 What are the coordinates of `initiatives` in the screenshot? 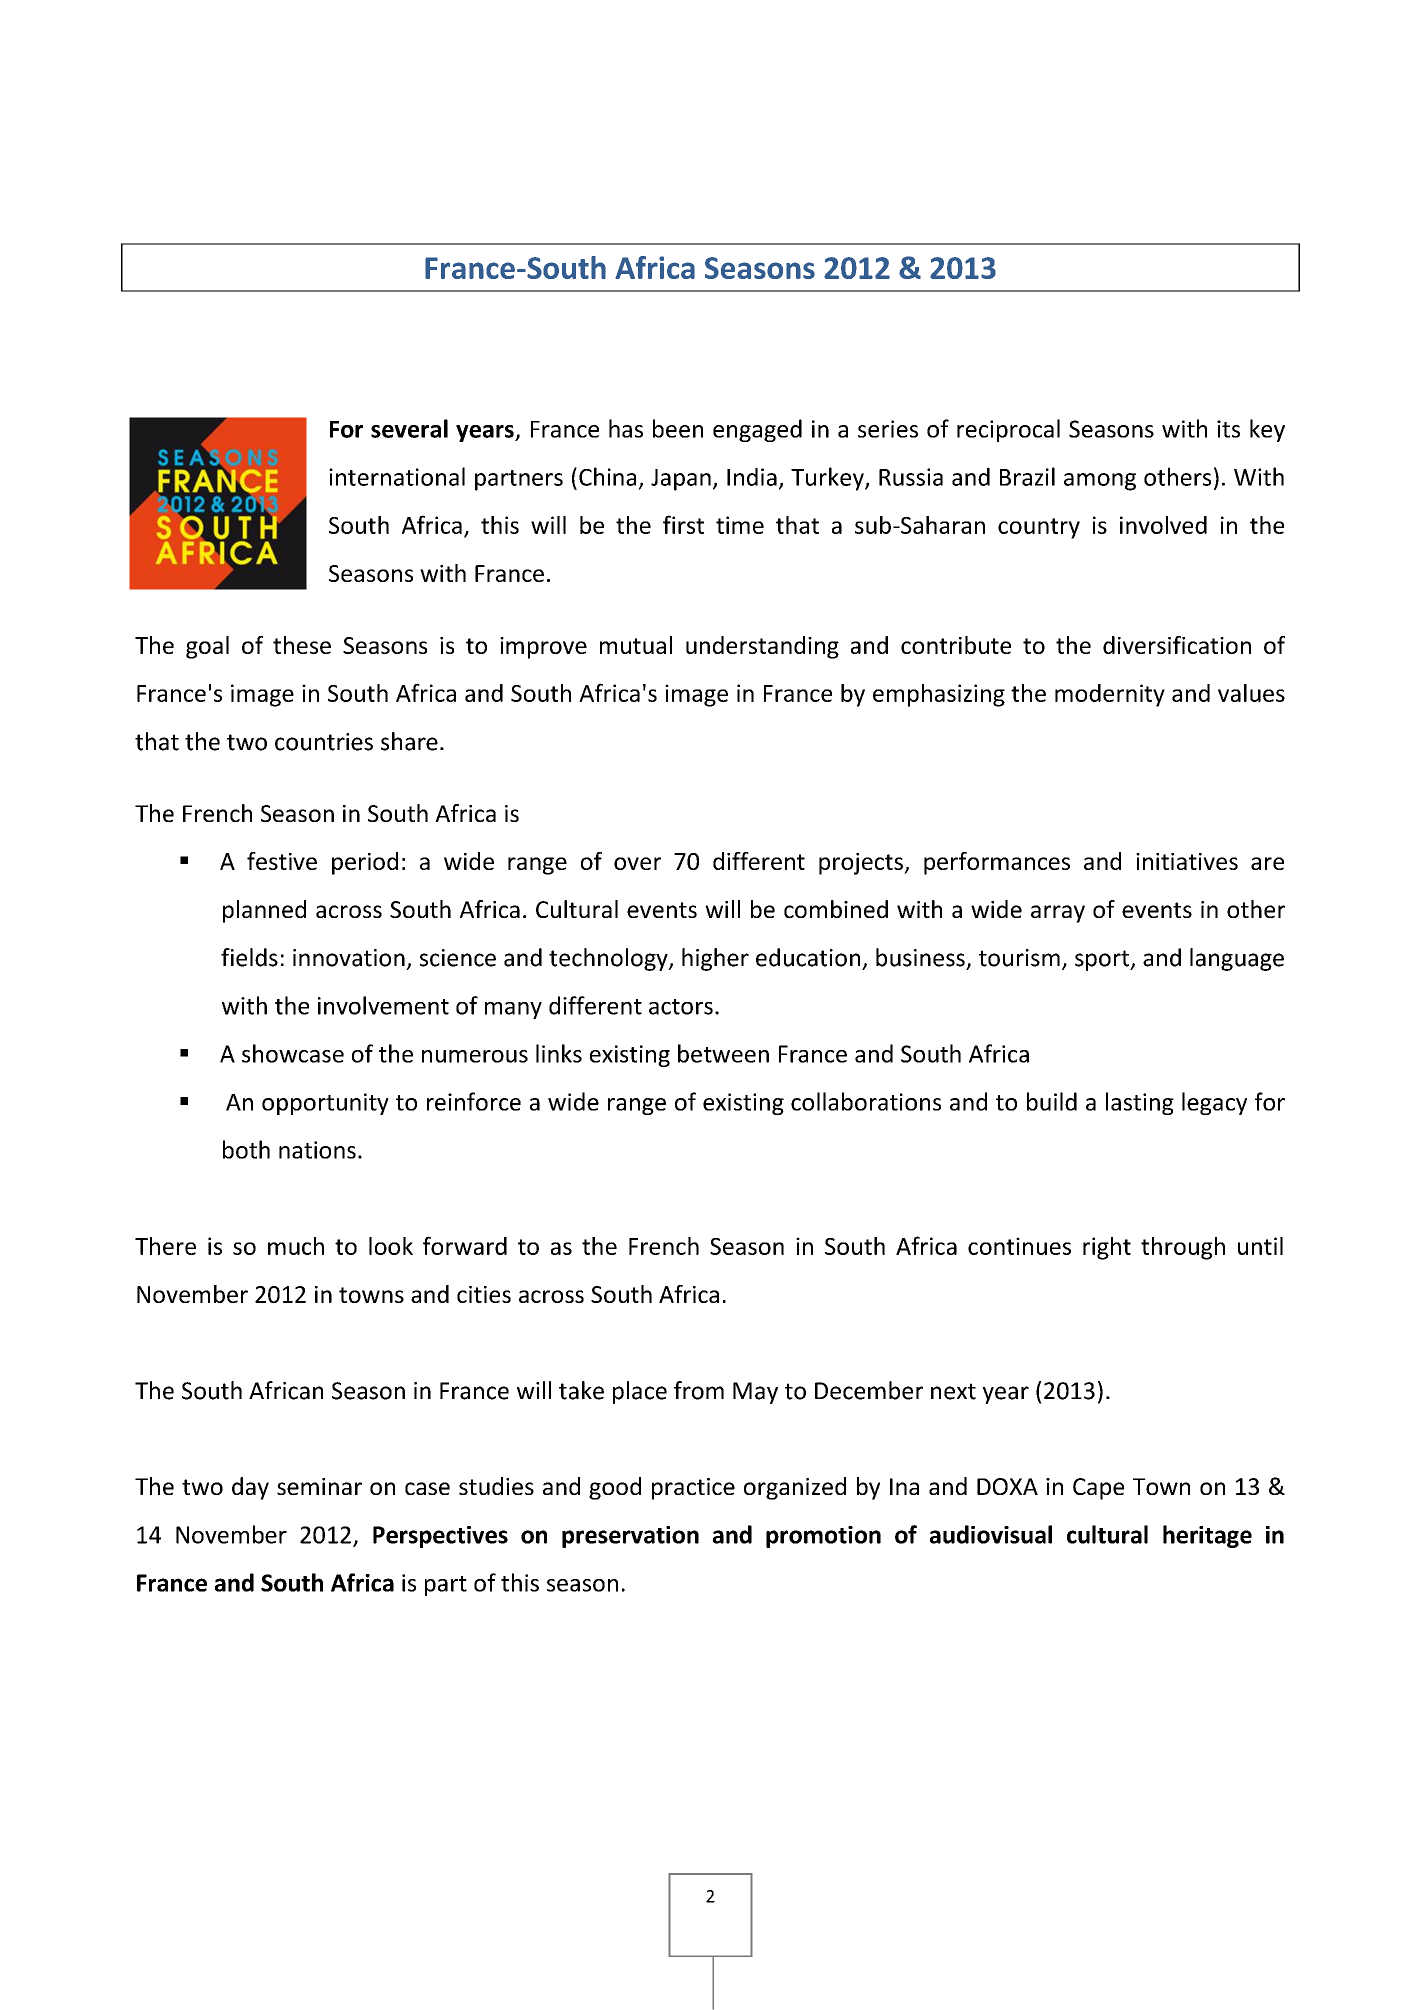 It's located at (1187, 861).
